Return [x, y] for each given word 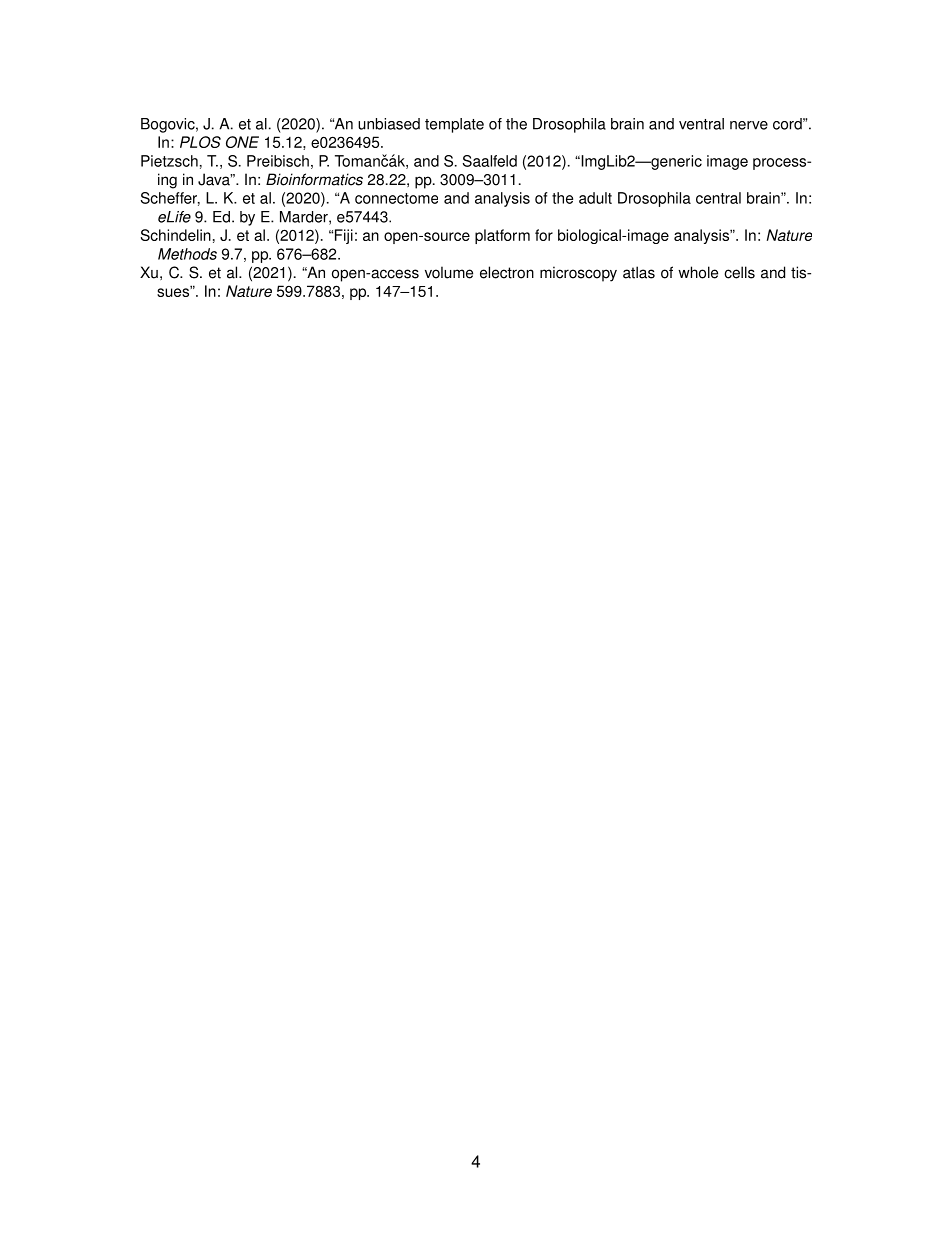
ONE [242, 142]
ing [167, 181]
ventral [701, 124]
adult [595, 198]
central [718, 198]
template [454, 125]
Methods [187, 254]
